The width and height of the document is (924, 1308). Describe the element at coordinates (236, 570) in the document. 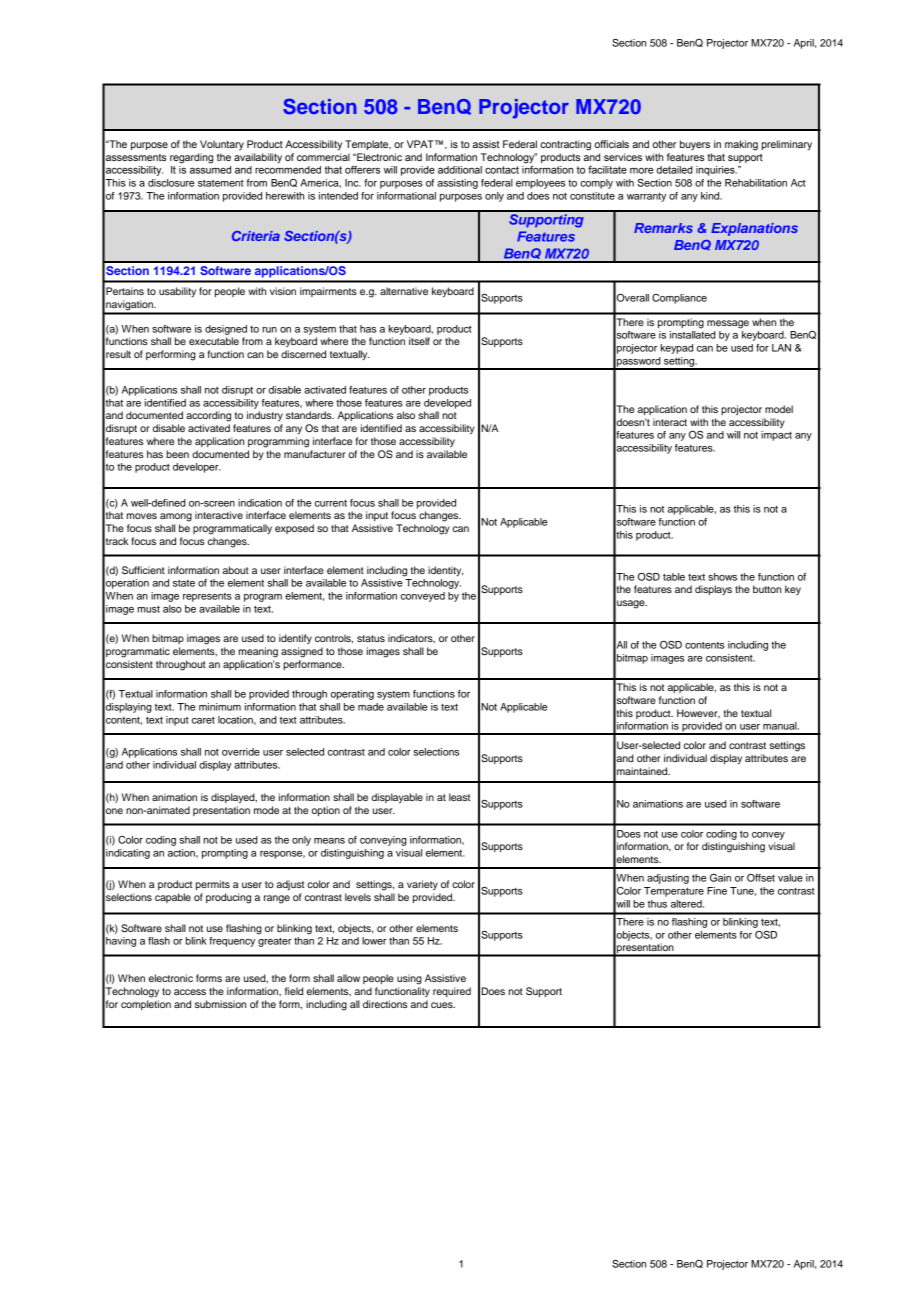

I see `about` at that location.
